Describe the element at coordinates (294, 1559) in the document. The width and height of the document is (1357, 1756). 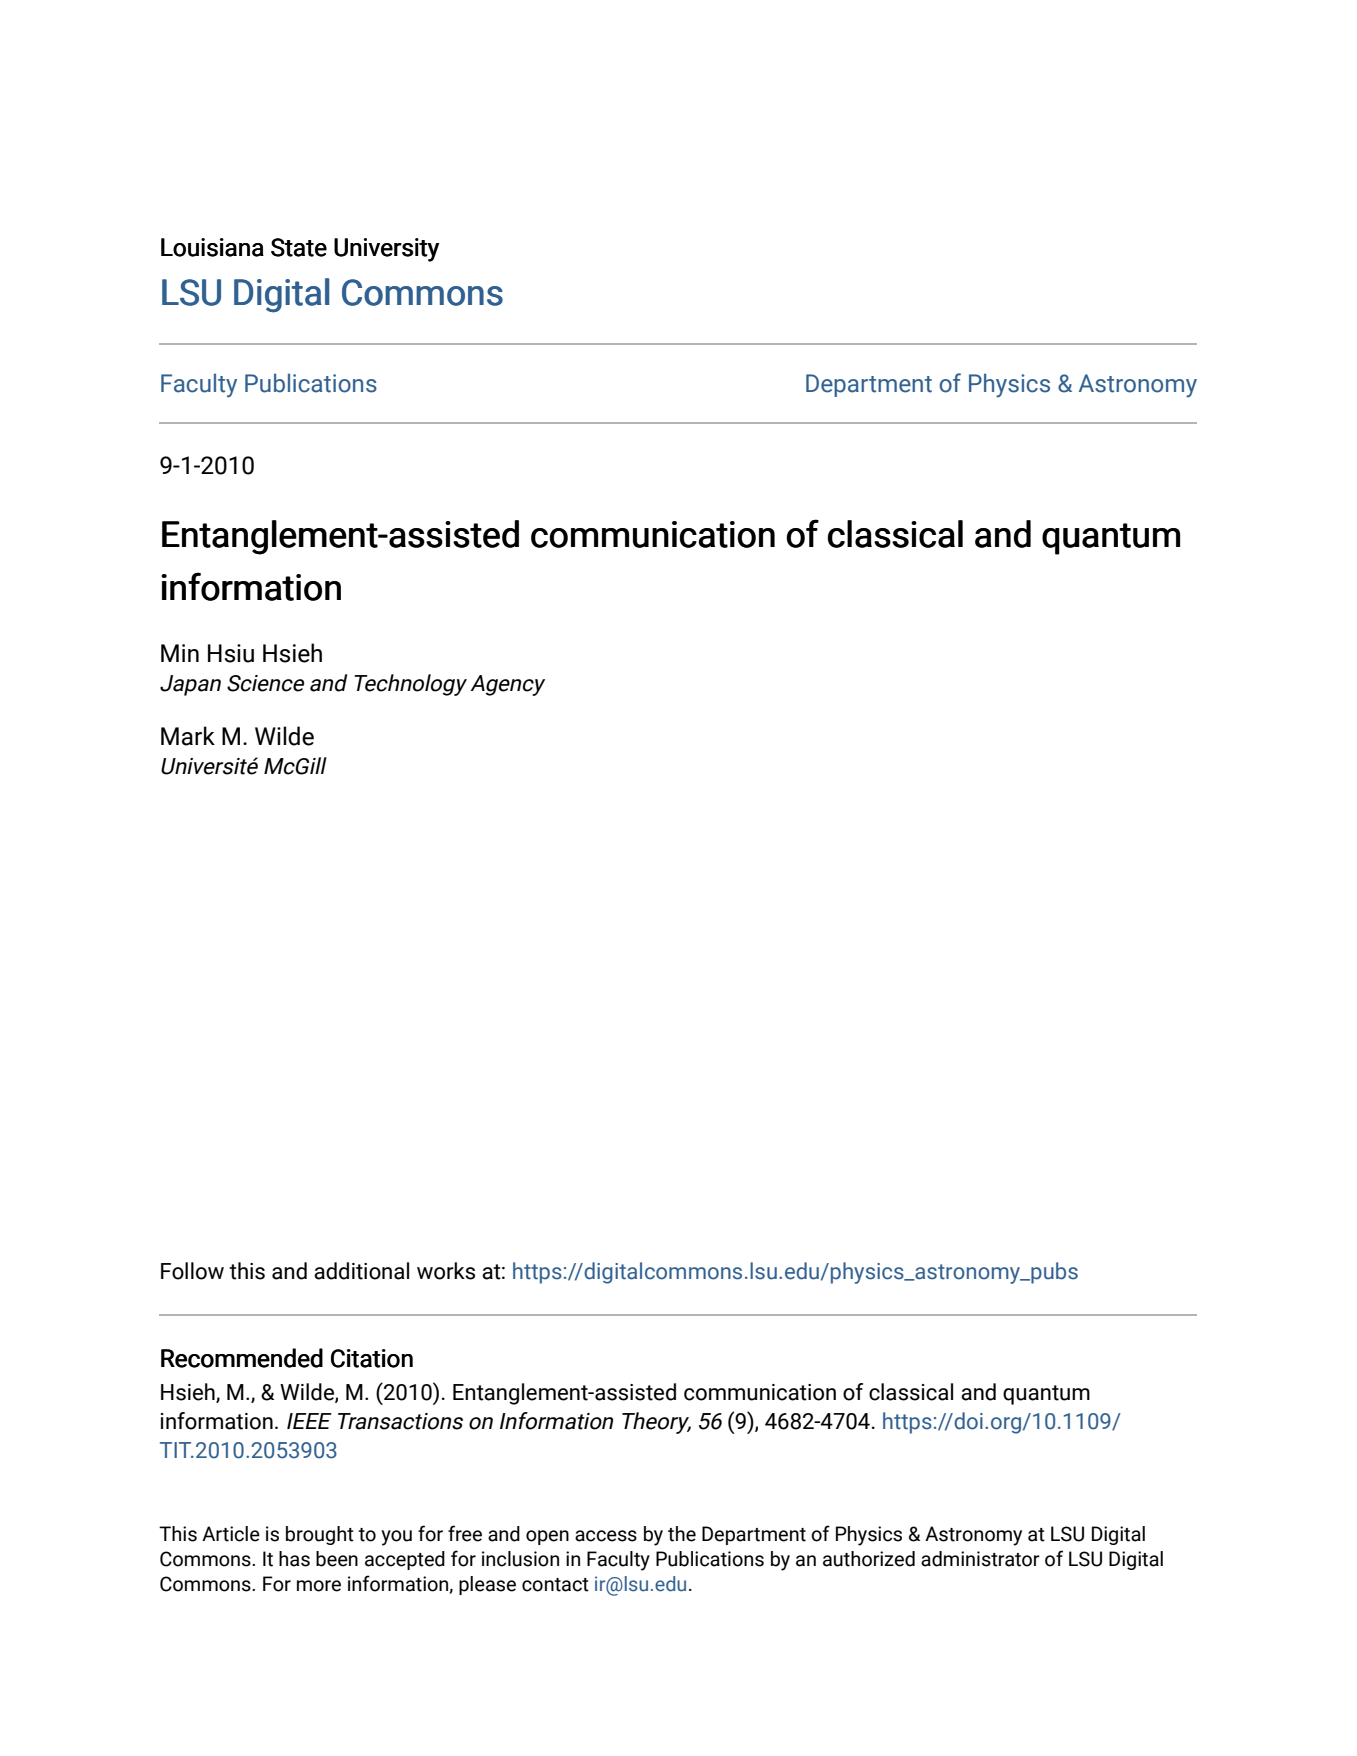
I see `has` at that location.
